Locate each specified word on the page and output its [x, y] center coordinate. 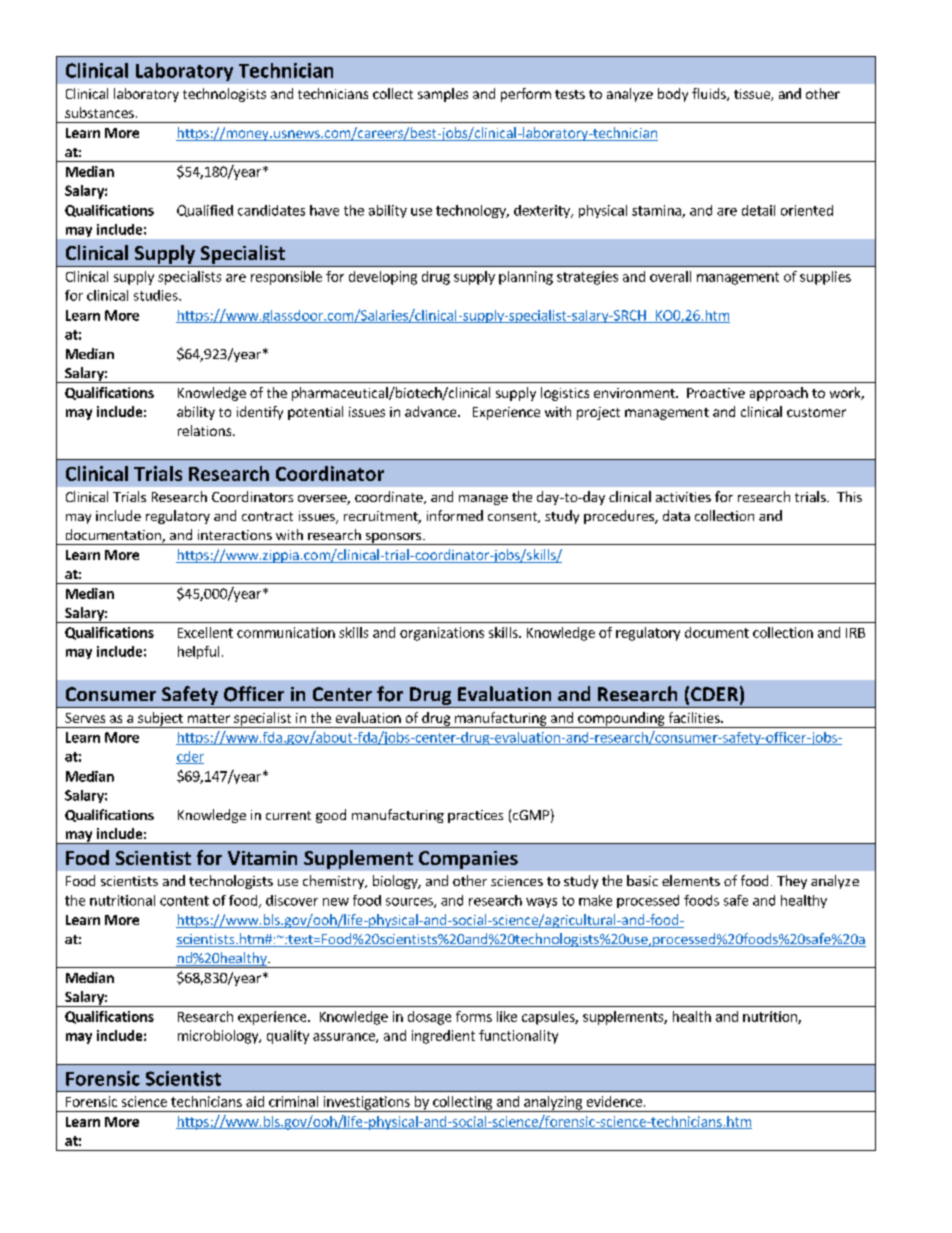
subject [160, 720]
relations [206, 430]
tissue [753, 95]
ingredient [443, 1037]
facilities [695, 717]
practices [475, 816]
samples [443, 95]
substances [99, 112]
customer [816, 412]
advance [432, 411]
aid [255, 1101]
